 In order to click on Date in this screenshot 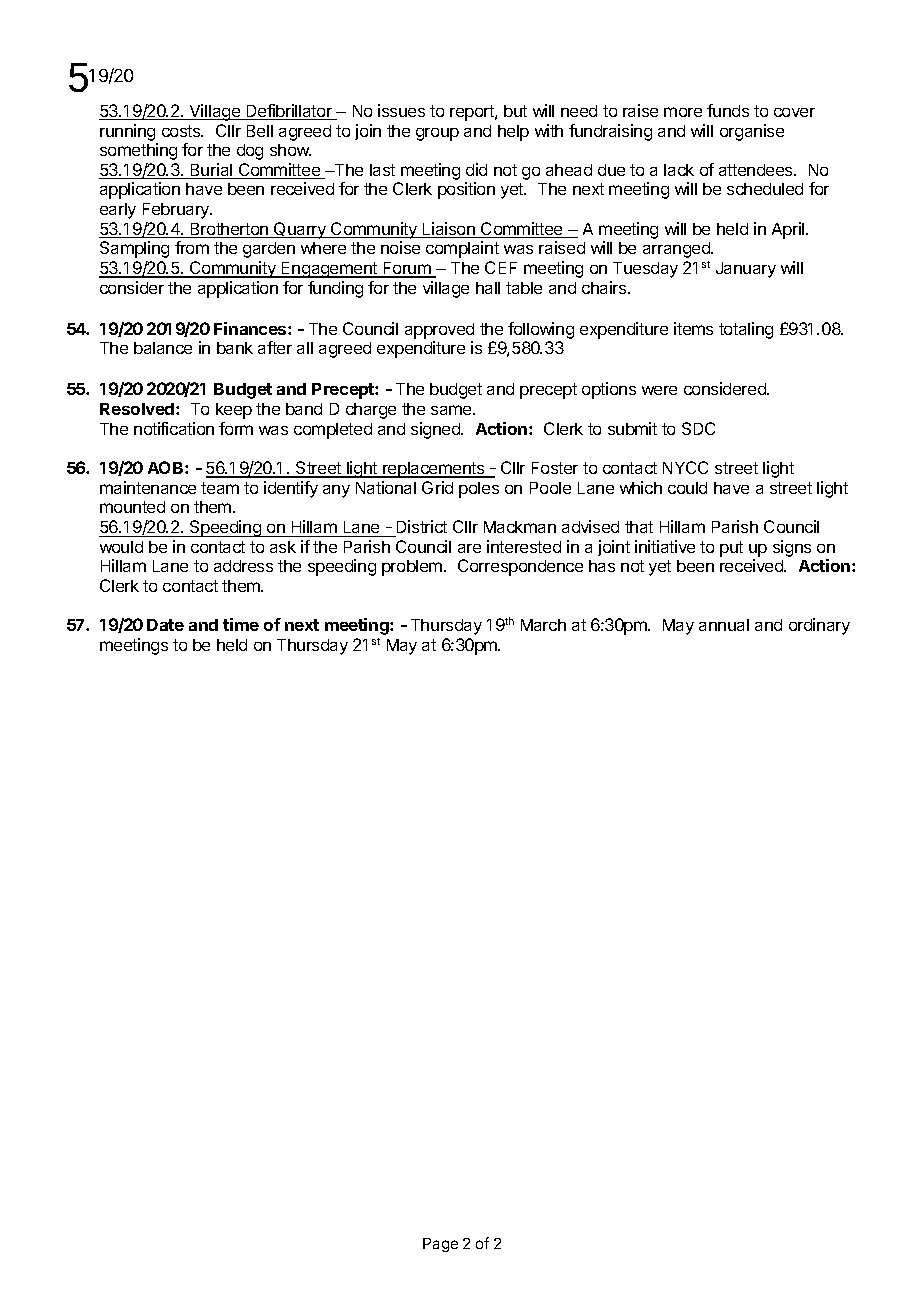, I will do `click(165, 625)`.
